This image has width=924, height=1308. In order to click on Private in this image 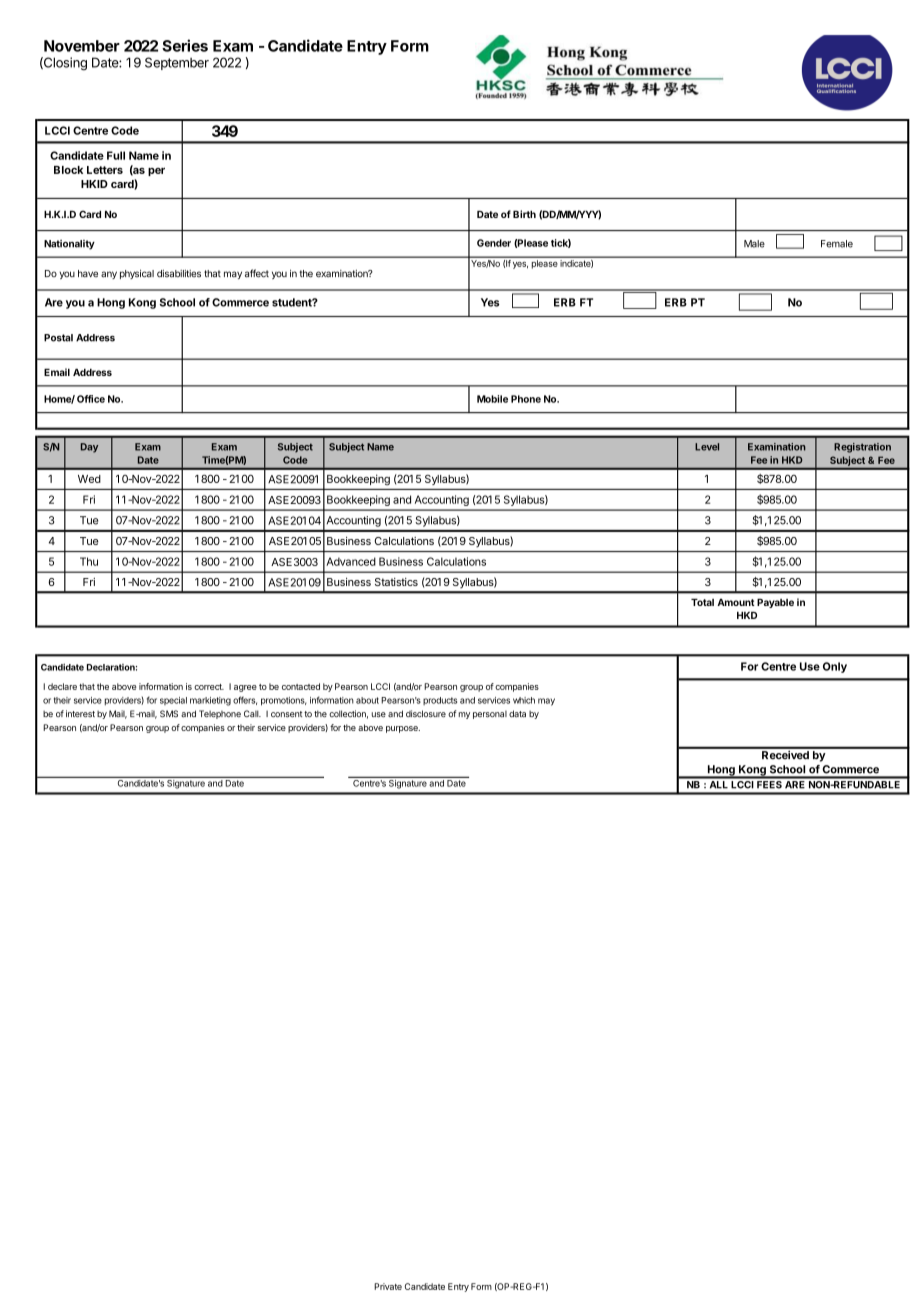, I will do `click(388, 1286)`.
